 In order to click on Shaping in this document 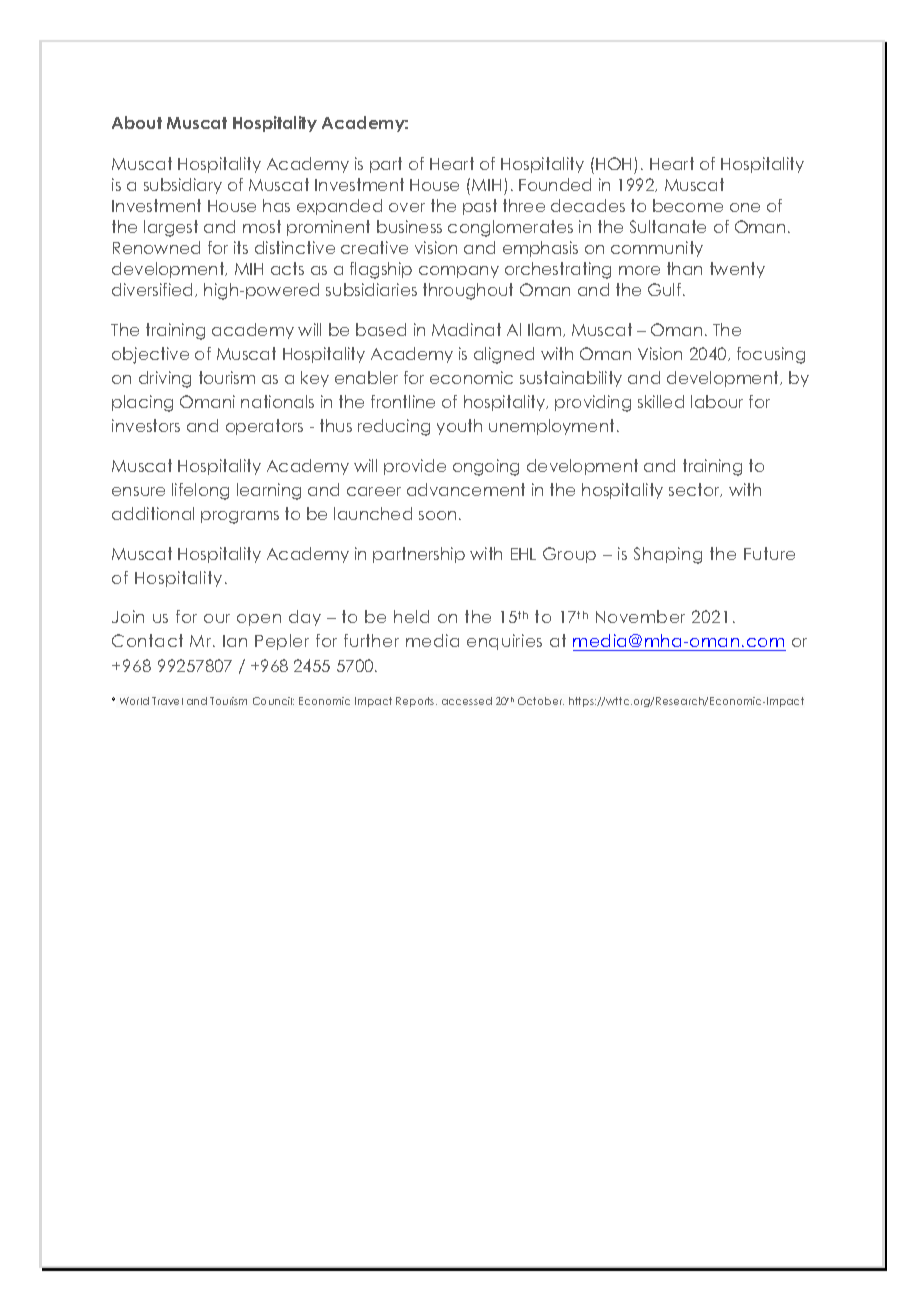, I will do `click(668, 555)`.
